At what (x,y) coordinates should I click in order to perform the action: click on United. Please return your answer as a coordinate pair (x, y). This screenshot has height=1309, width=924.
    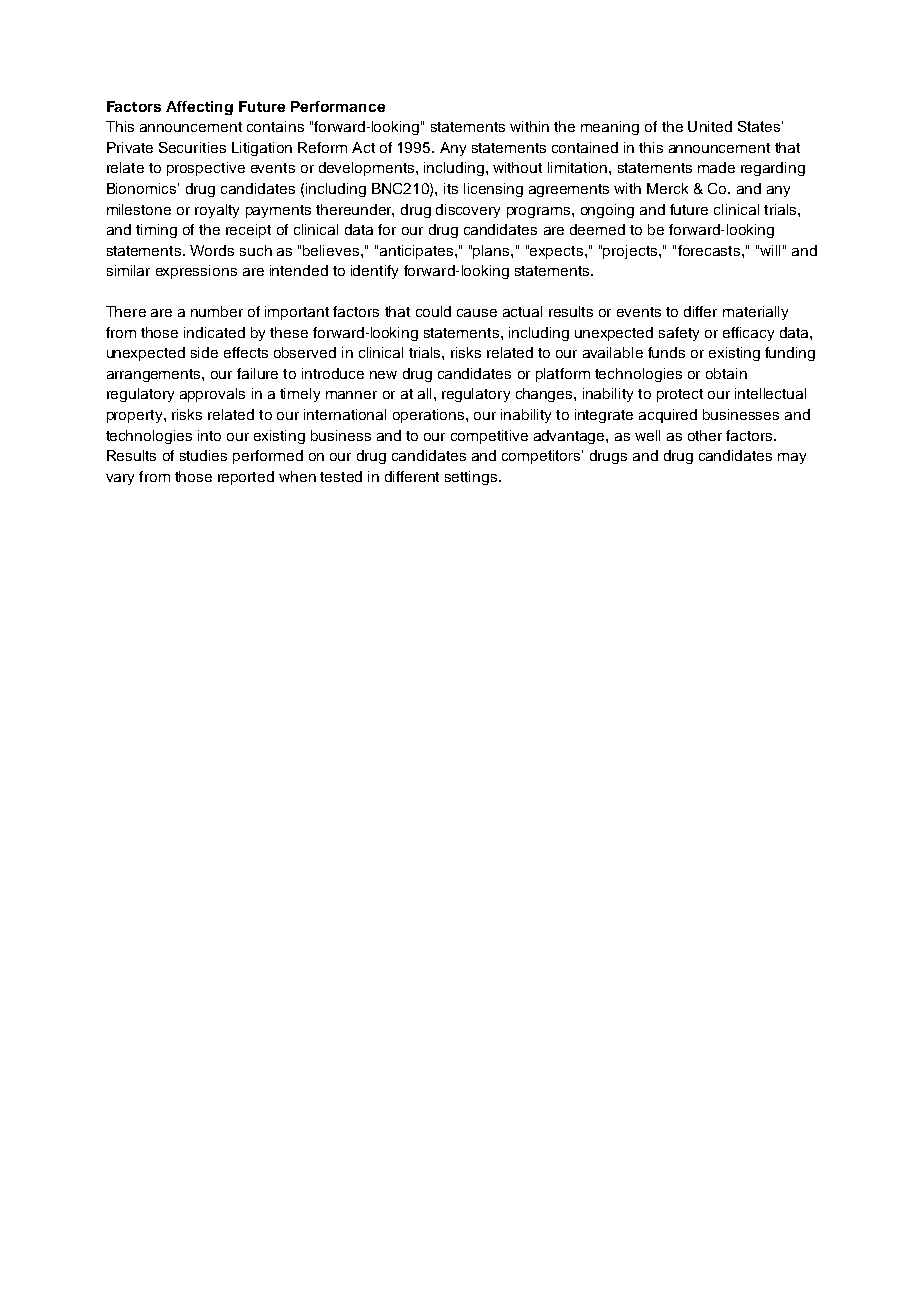
    Looking at the image, I should click on (710, 126).
